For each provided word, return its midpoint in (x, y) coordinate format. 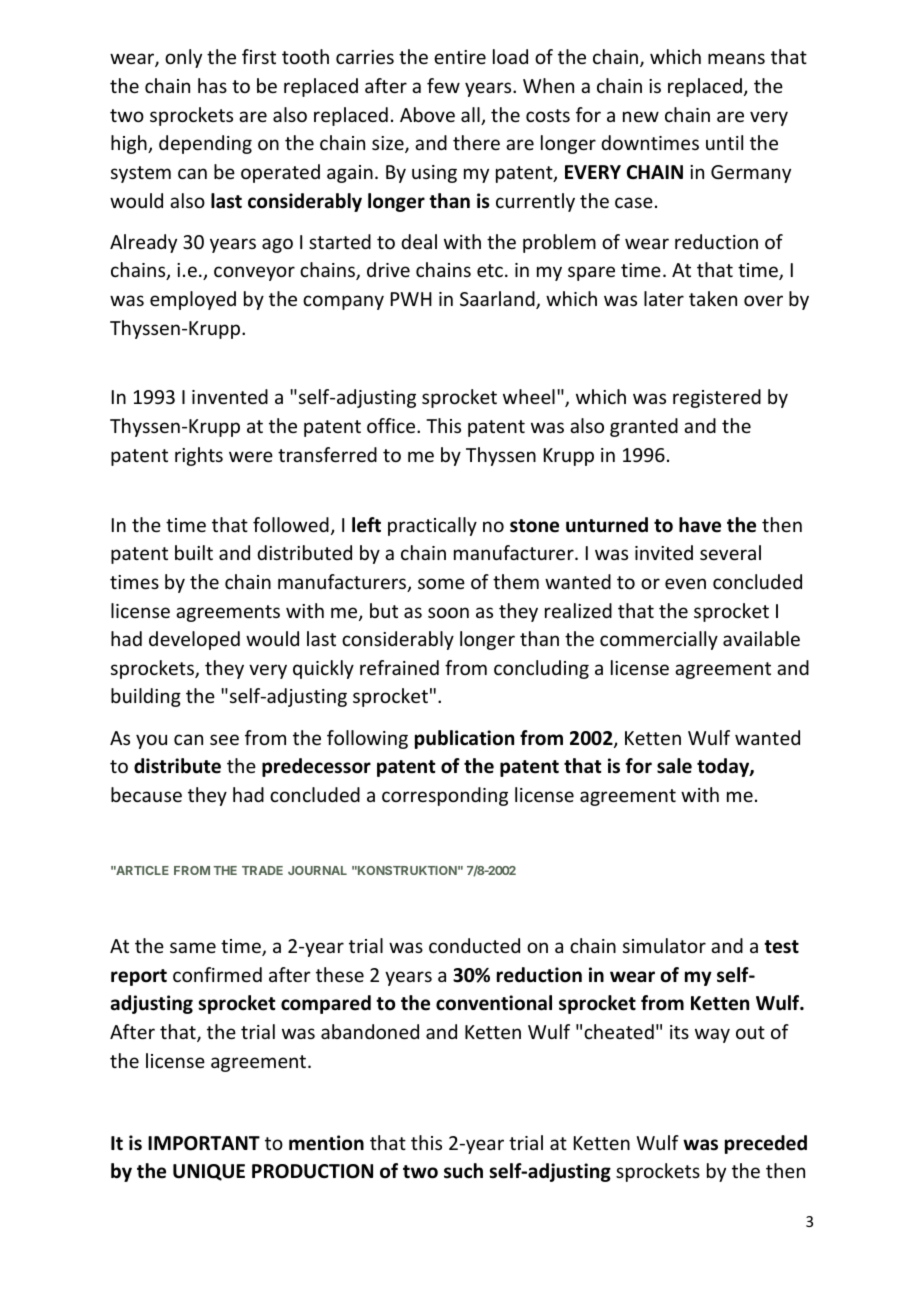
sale (674, 766)
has (212, 85)
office (392, 425)
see (224, 739)
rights (199, 456)
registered (717, 398)
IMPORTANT (204, 1143)
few (443, 85)
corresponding (445, 796)
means (736, 58)
